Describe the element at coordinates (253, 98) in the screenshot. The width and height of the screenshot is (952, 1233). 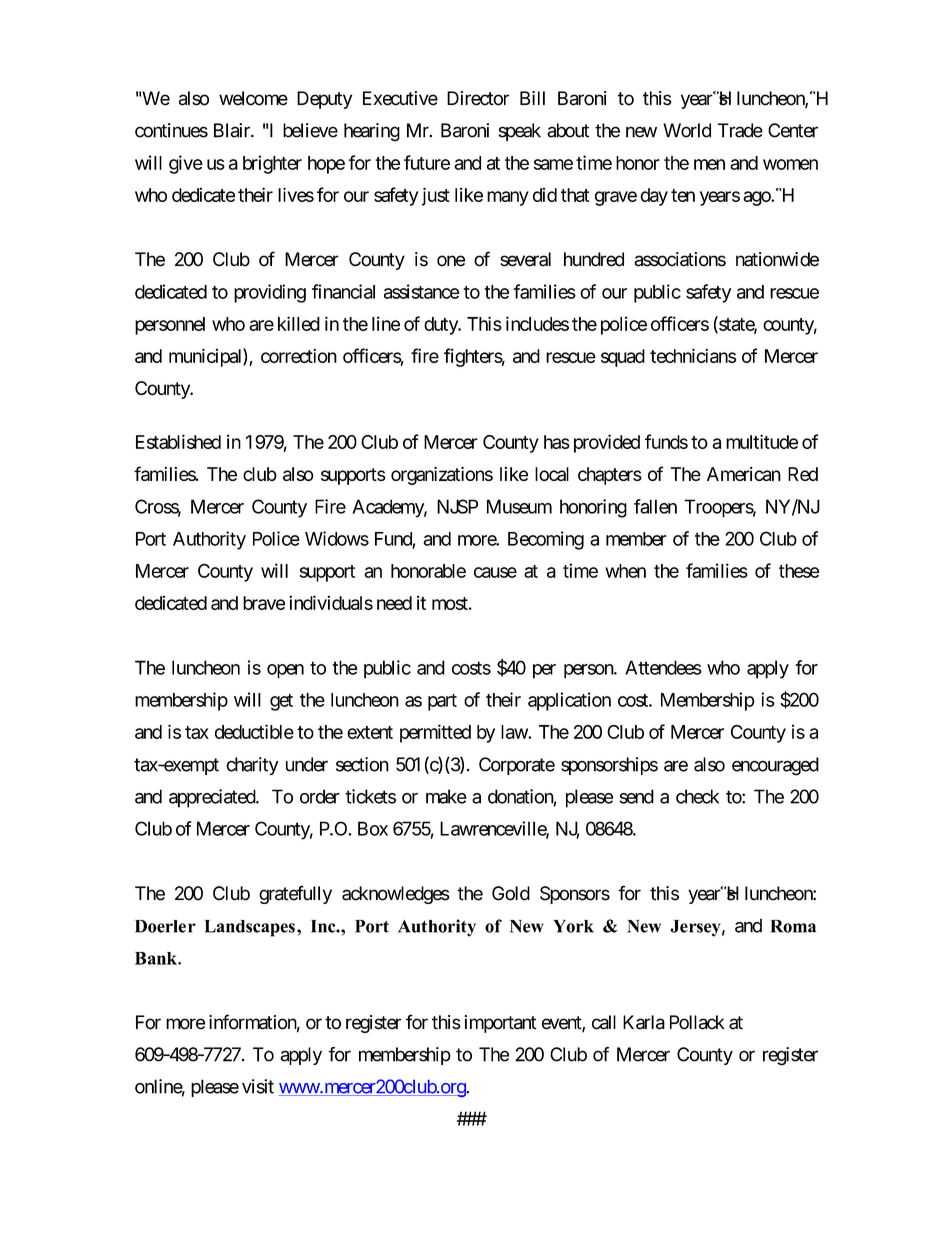
I see `welcome` at that location.
